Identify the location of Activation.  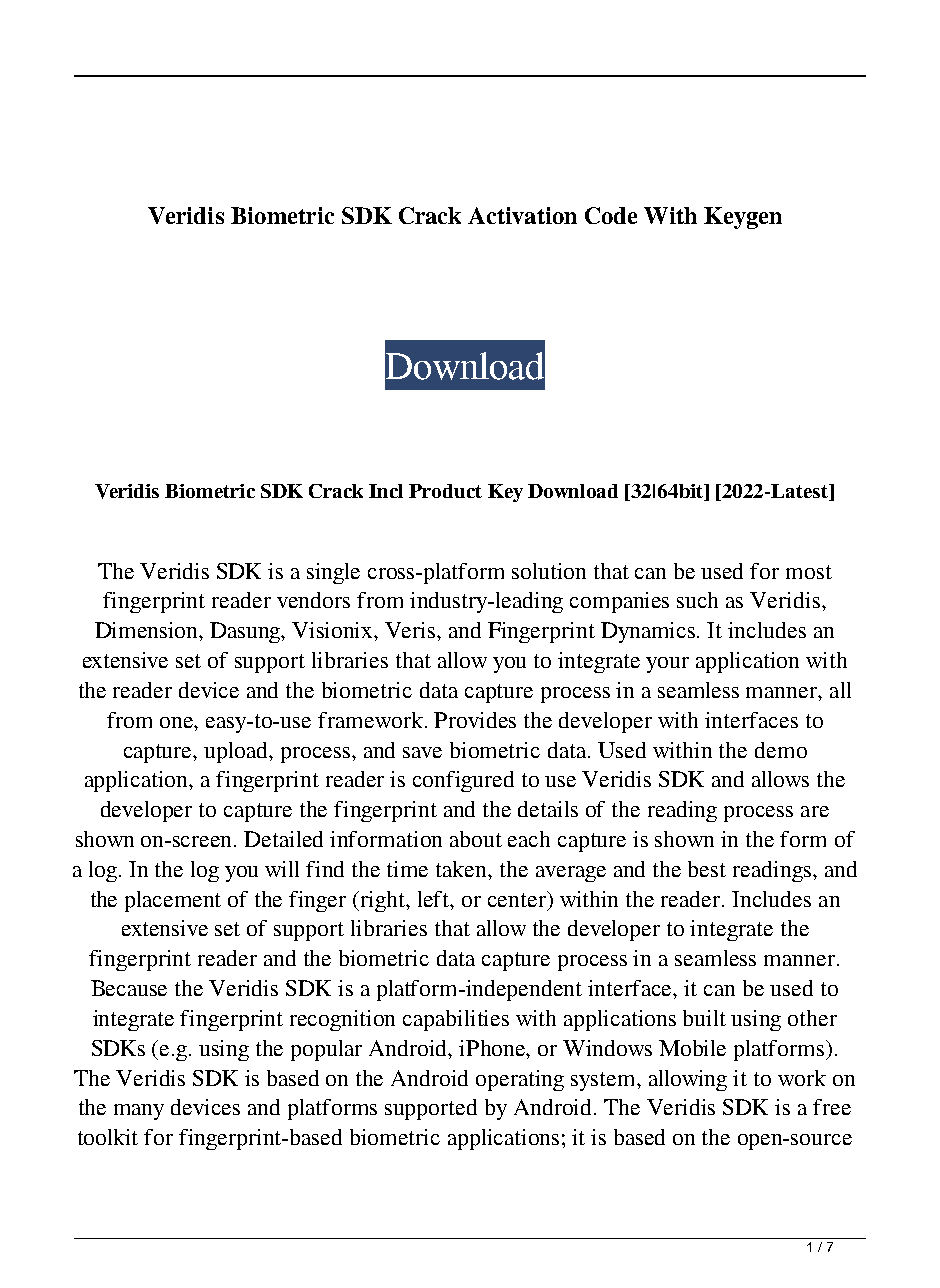
(522, 215).
